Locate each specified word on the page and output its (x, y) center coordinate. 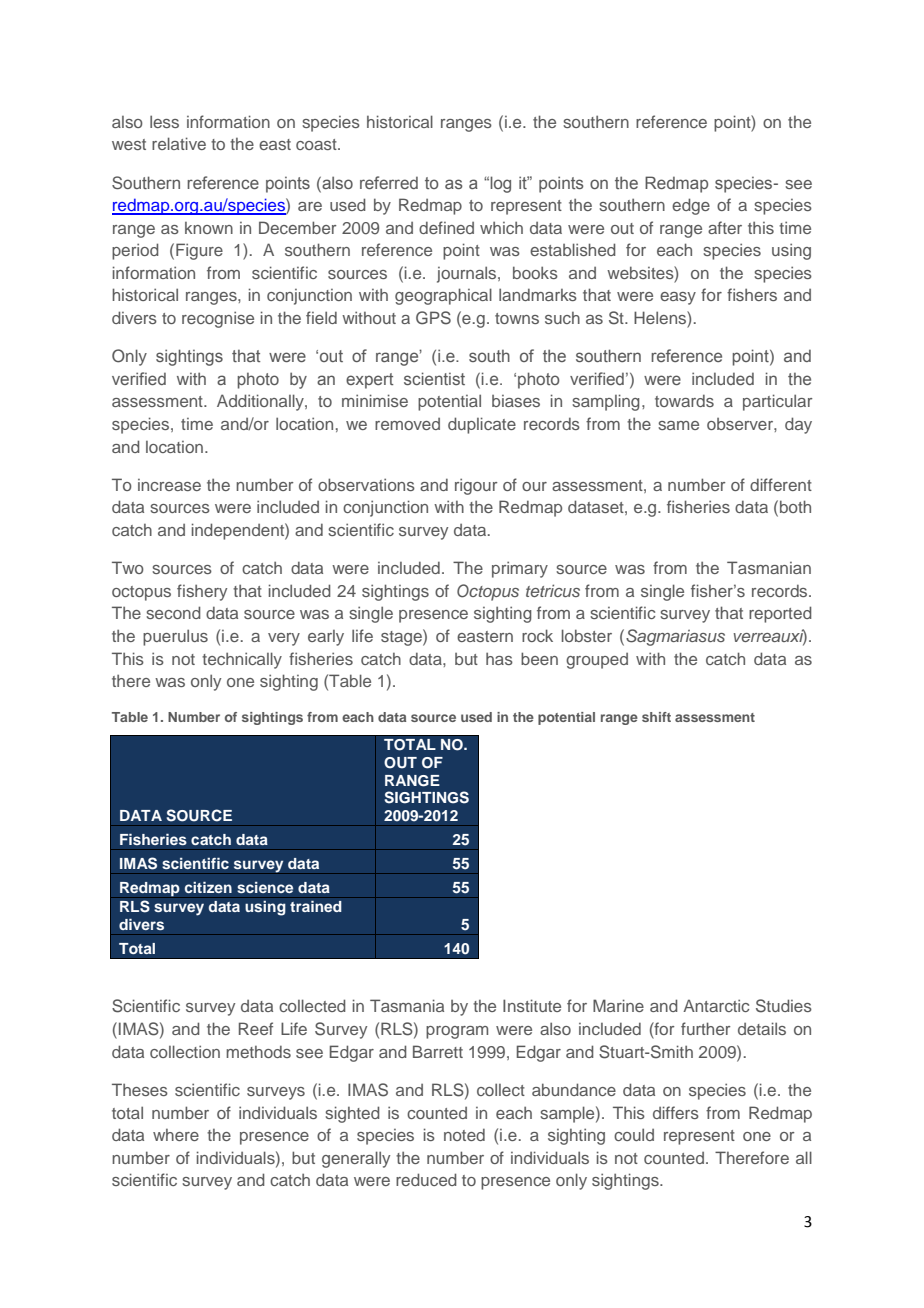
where (176, 1135)
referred (389, 182)
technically (242, 660)
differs (676, 1112)
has (499, 658)
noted (464, 1134)
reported (780, 614)
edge (691, 206)
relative (179, 143)
